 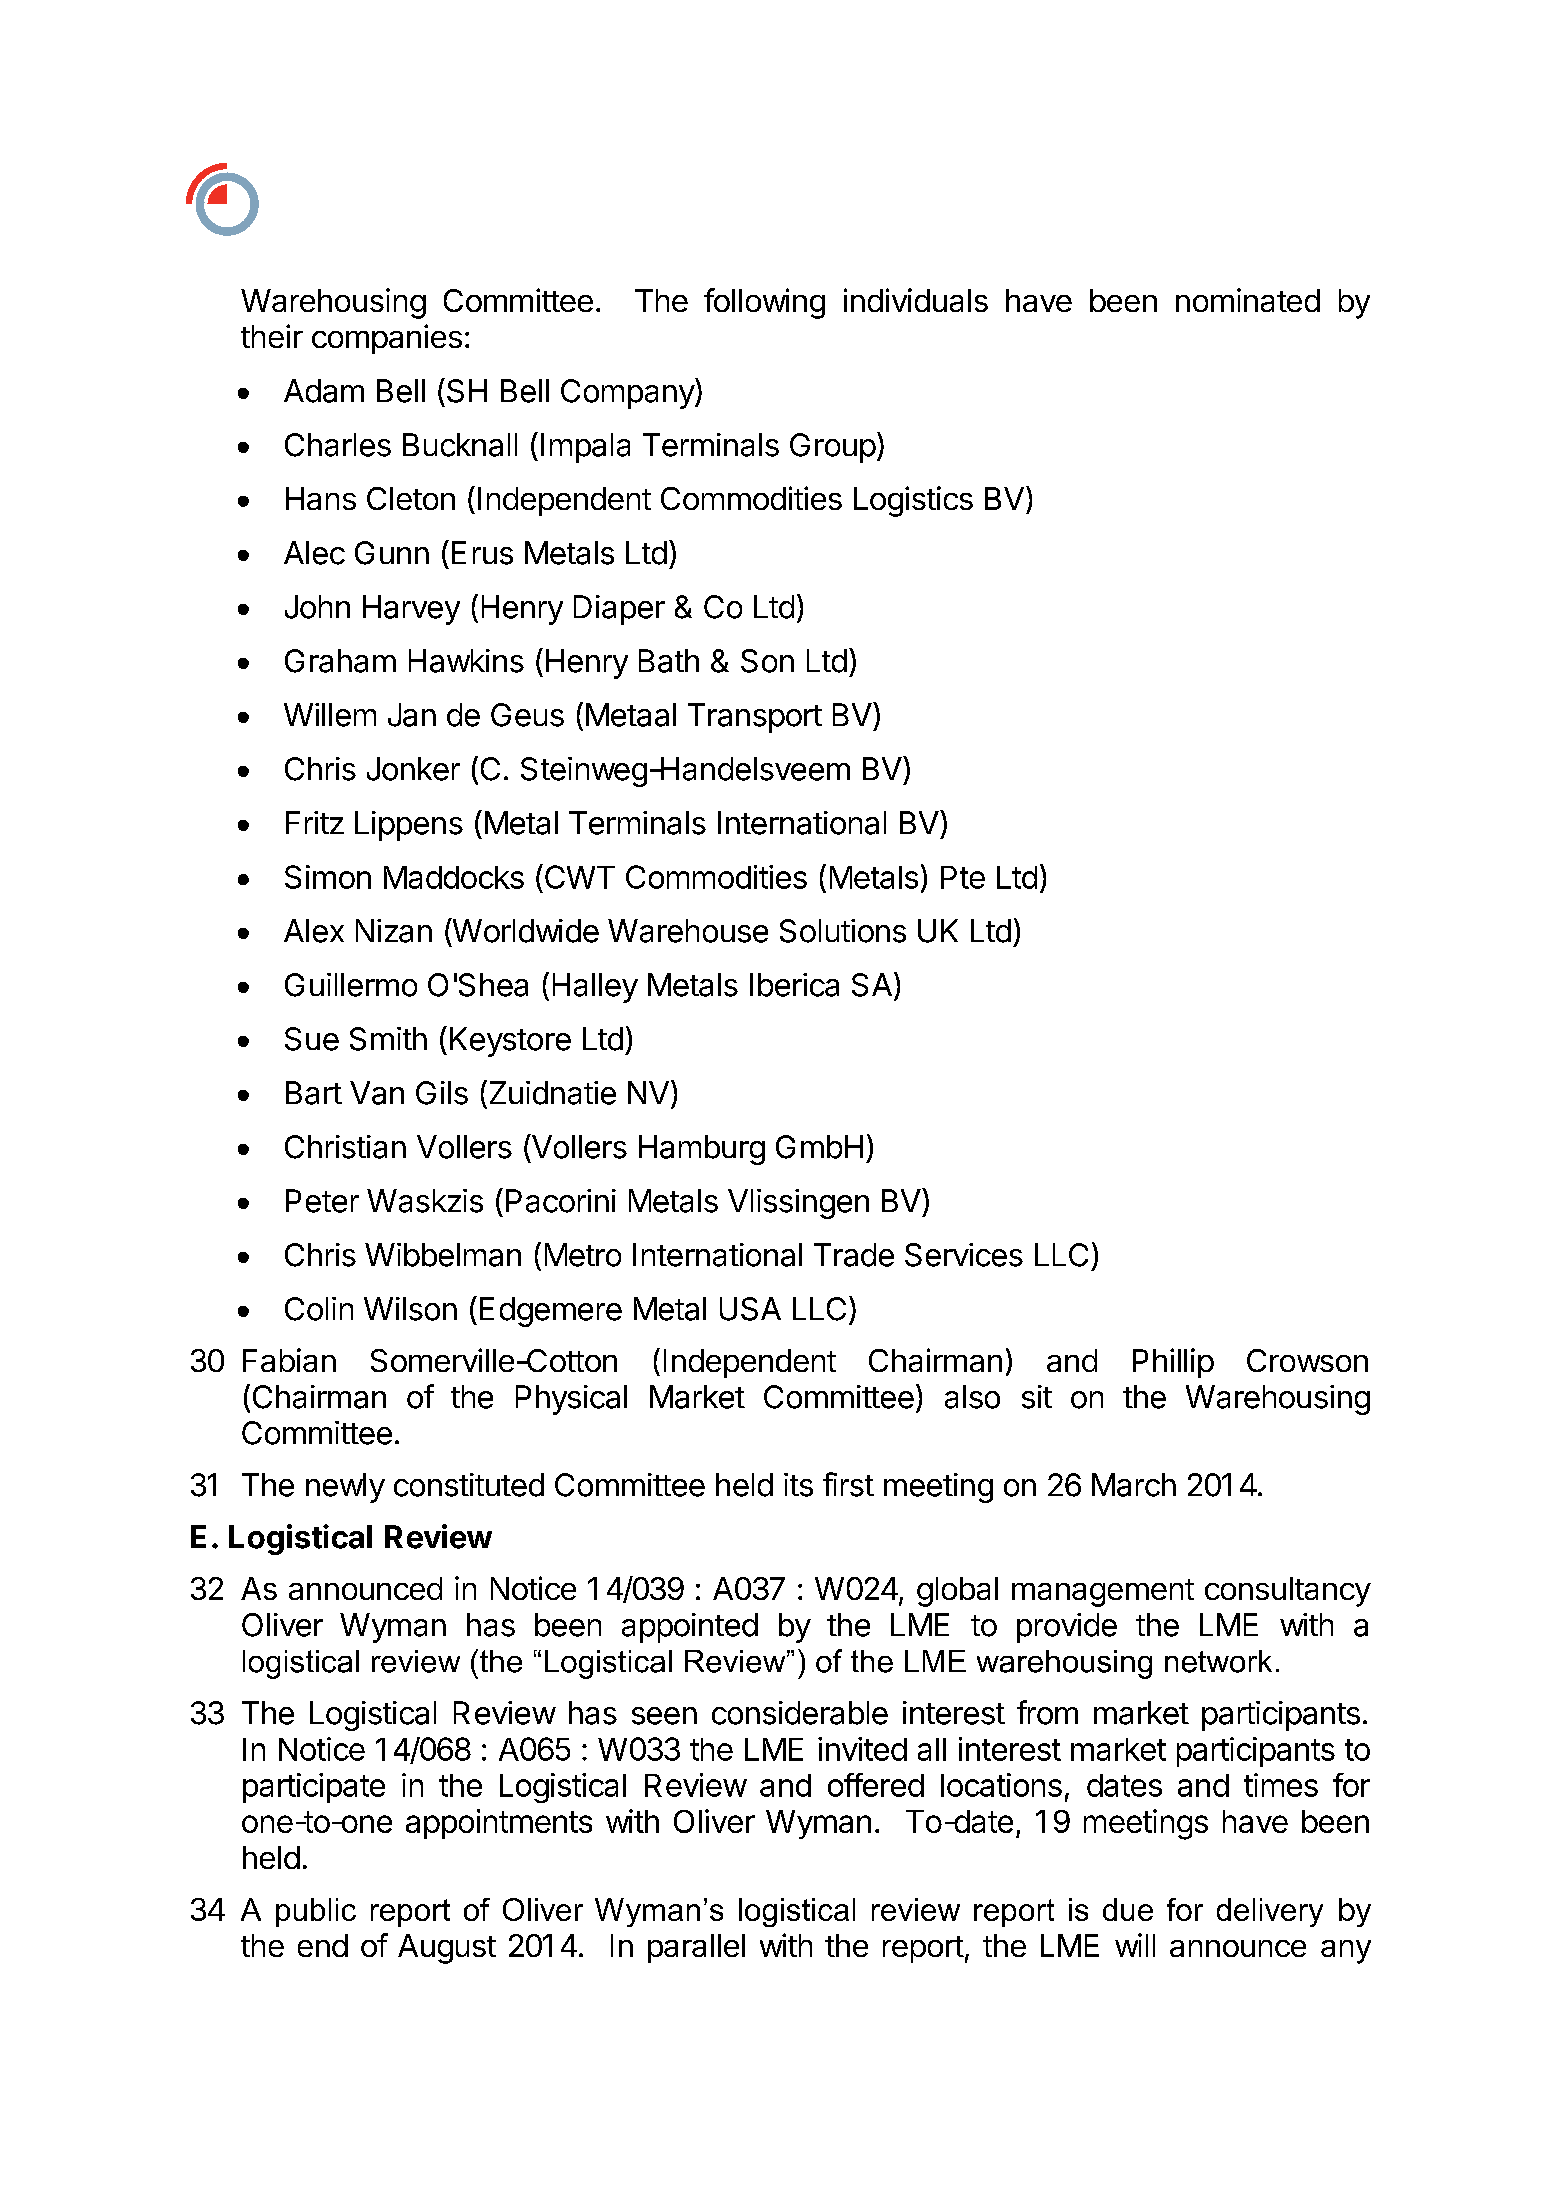 What do you see at coordinates (1128, 1909) in the screenshot?
I see `due` at bounding box center [1128, 1909].
